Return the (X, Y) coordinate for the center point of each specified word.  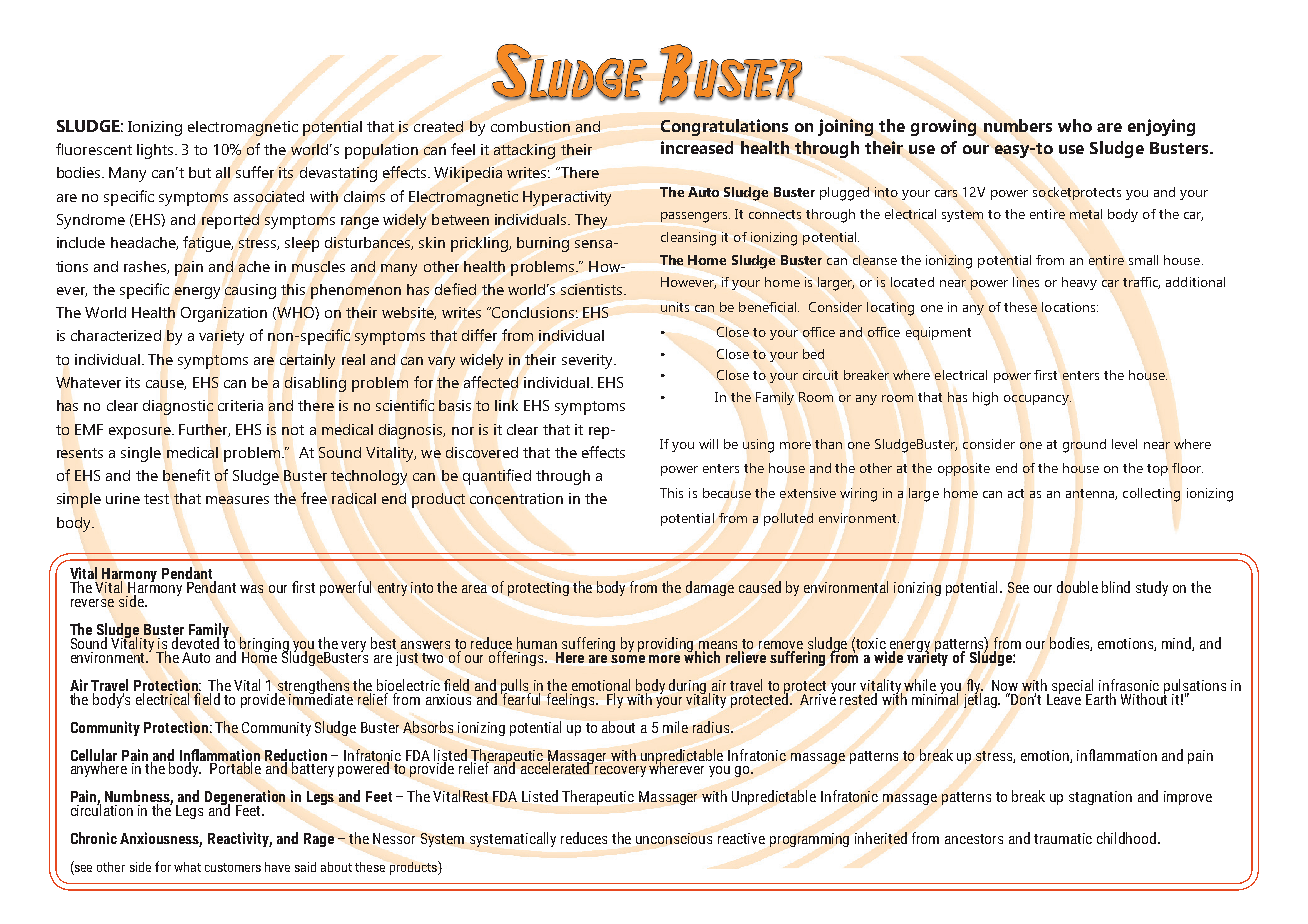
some (628, 659)
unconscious (674, 838)
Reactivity (240, 839)
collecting (1151, 495)
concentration (516, 498)
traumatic (1063, 838)
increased (697, 147)
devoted (196, 641)
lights (155, 151)
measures (237, 500)
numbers (1018, 125)
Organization (224, 314)
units (675, 307)
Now (1005, 685)
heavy (1079, 283)
